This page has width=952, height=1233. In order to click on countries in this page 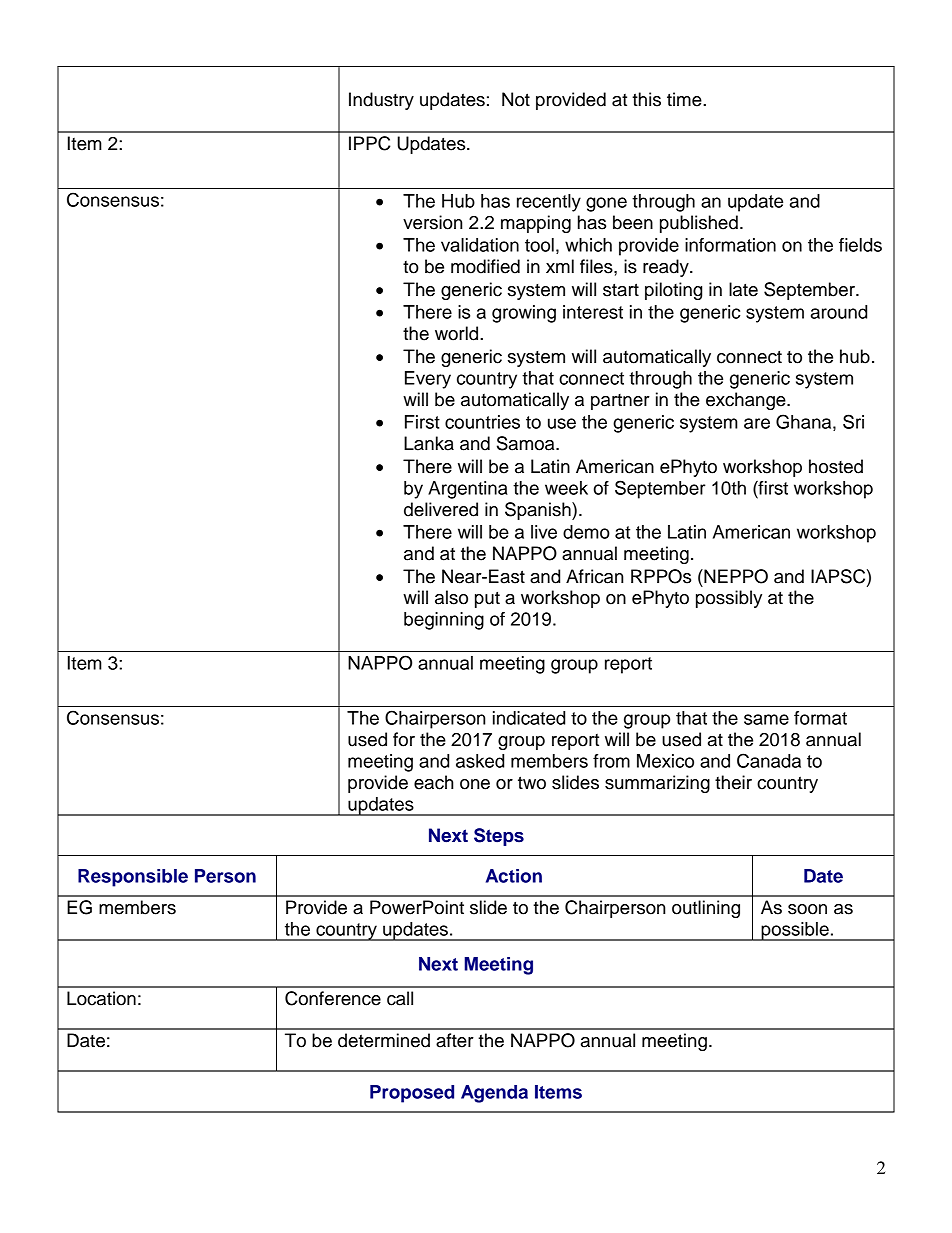, I will do `click(482, 422)`.
